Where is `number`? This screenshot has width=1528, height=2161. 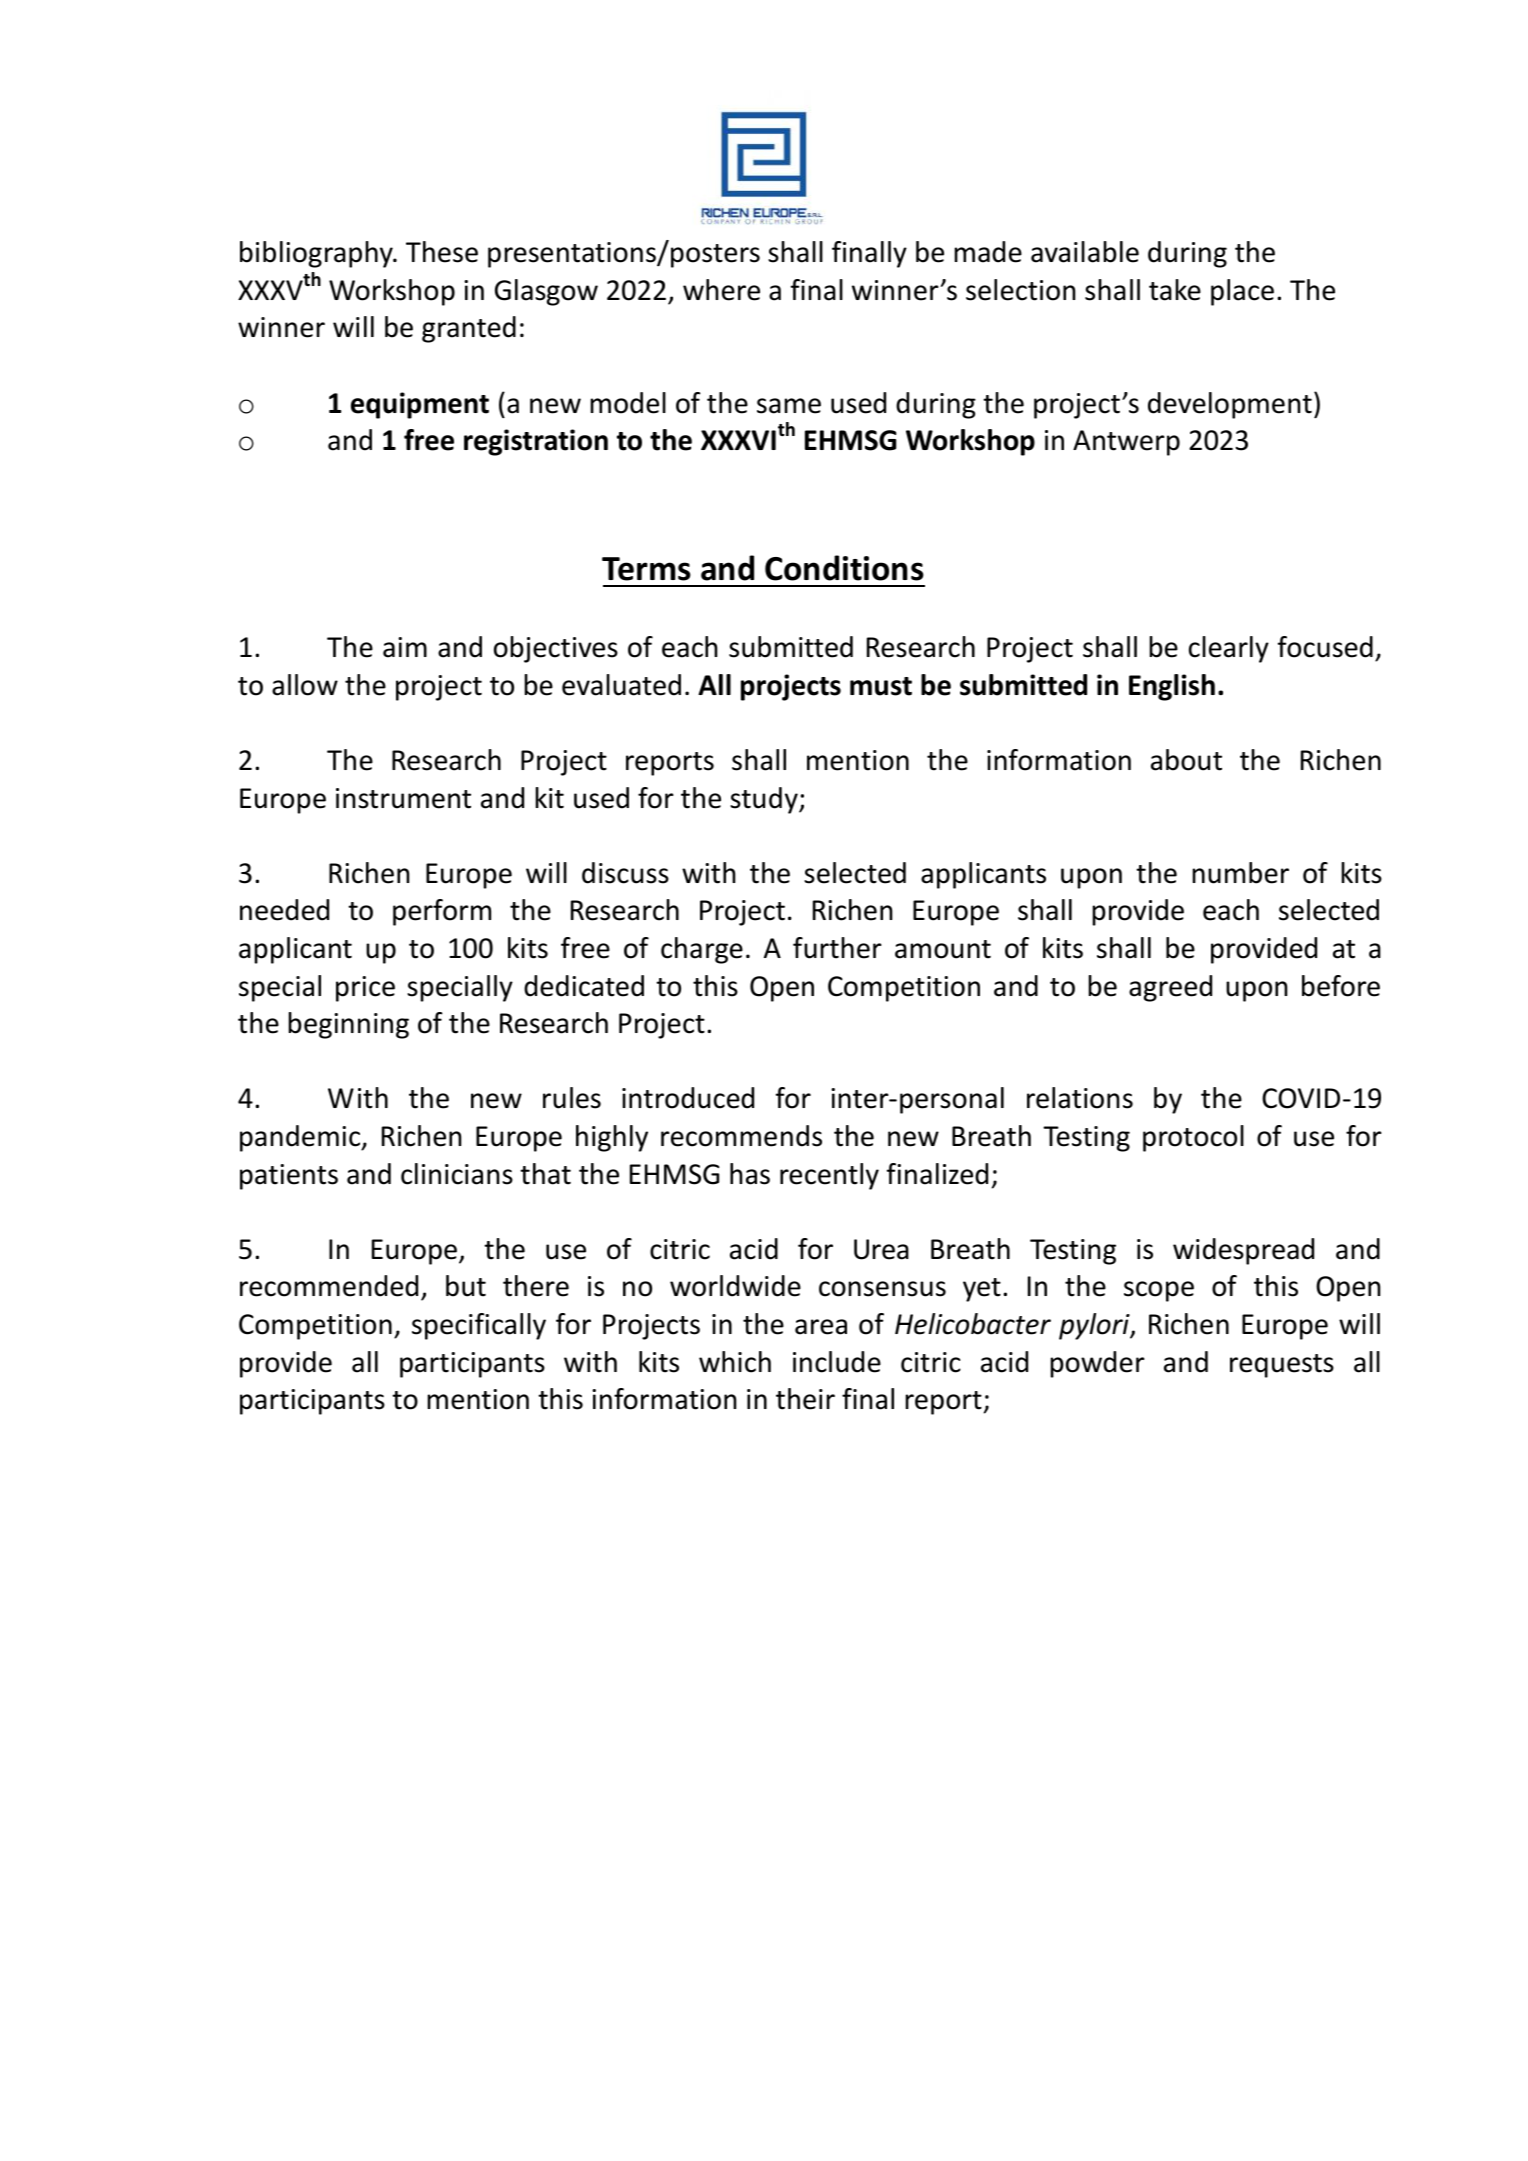 number is located at coordinates (1240, 873).
